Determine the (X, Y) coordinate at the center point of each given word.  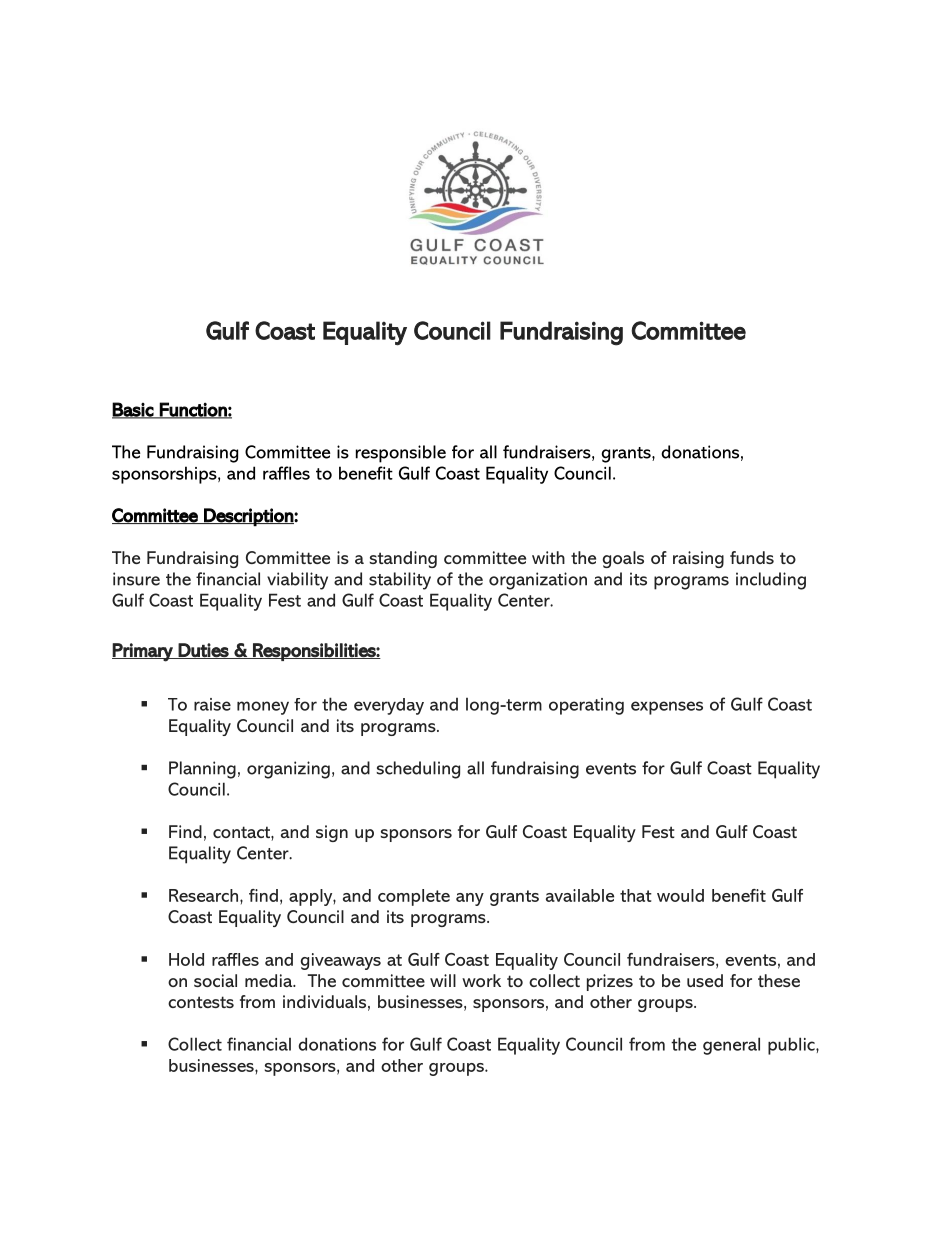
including (771, 581)
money (263, 708)
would (680, 895)
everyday (389, 706)
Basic (133, 410)
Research (205, 895)
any (470, 899)
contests (201, 1002)
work (481, 980)
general (731, 1046)
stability (400, 581)
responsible (401, 454)
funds (752, 557)
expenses (667, 708)
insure (136, 579)
